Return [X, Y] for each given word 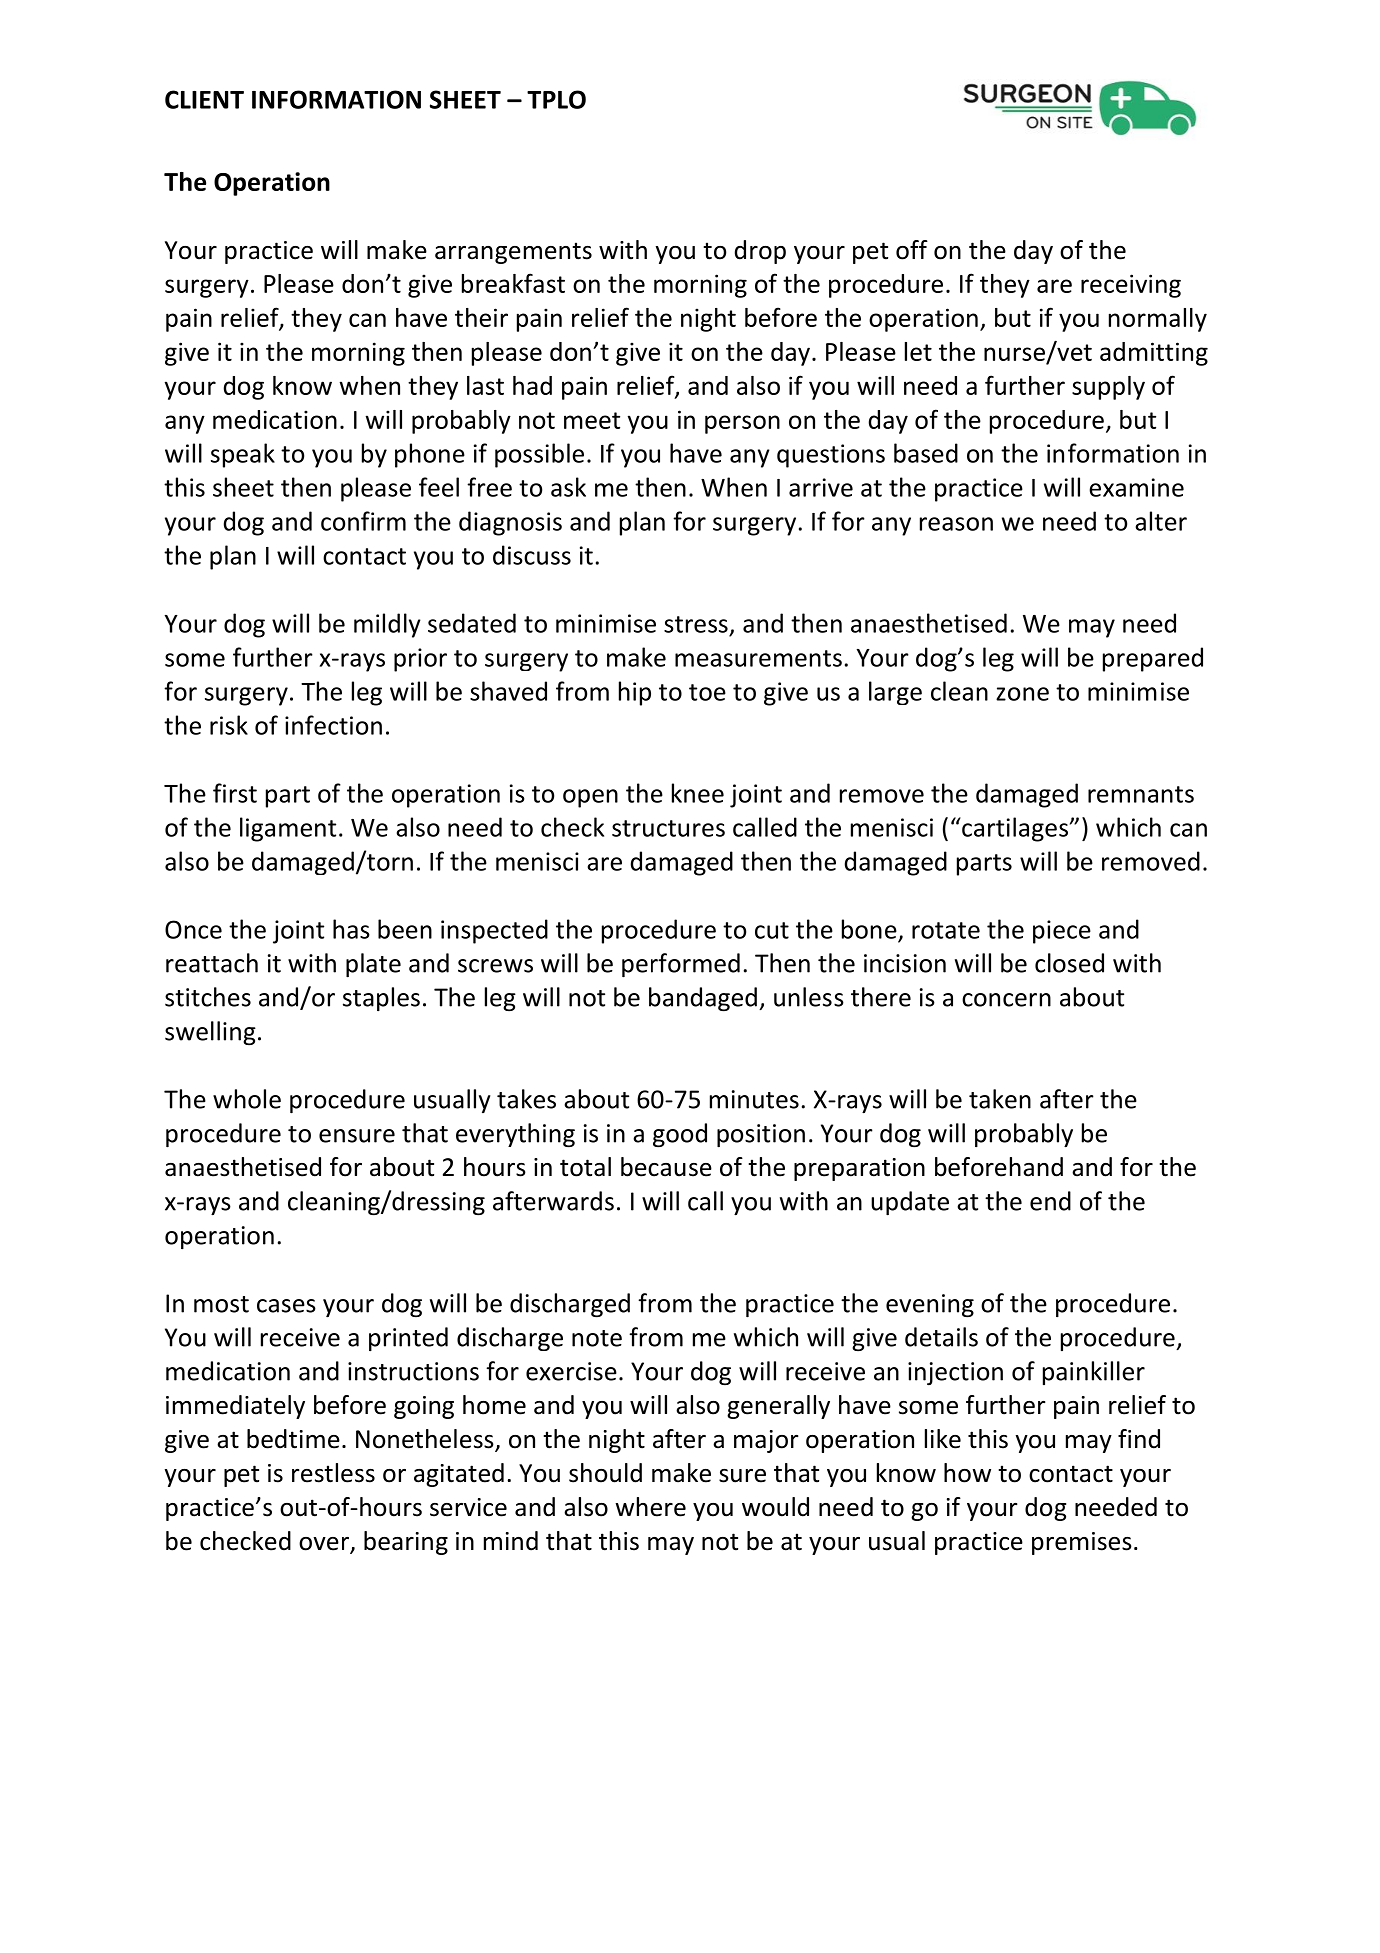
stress [696, 624]
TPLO [556, 99]
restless [333, 1473]
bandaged [703, 999]
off [912, 250]
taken [1000, 1099]
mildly [387, 625]
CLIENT [204, 99]
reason [956, 524]
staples [381, 999]
